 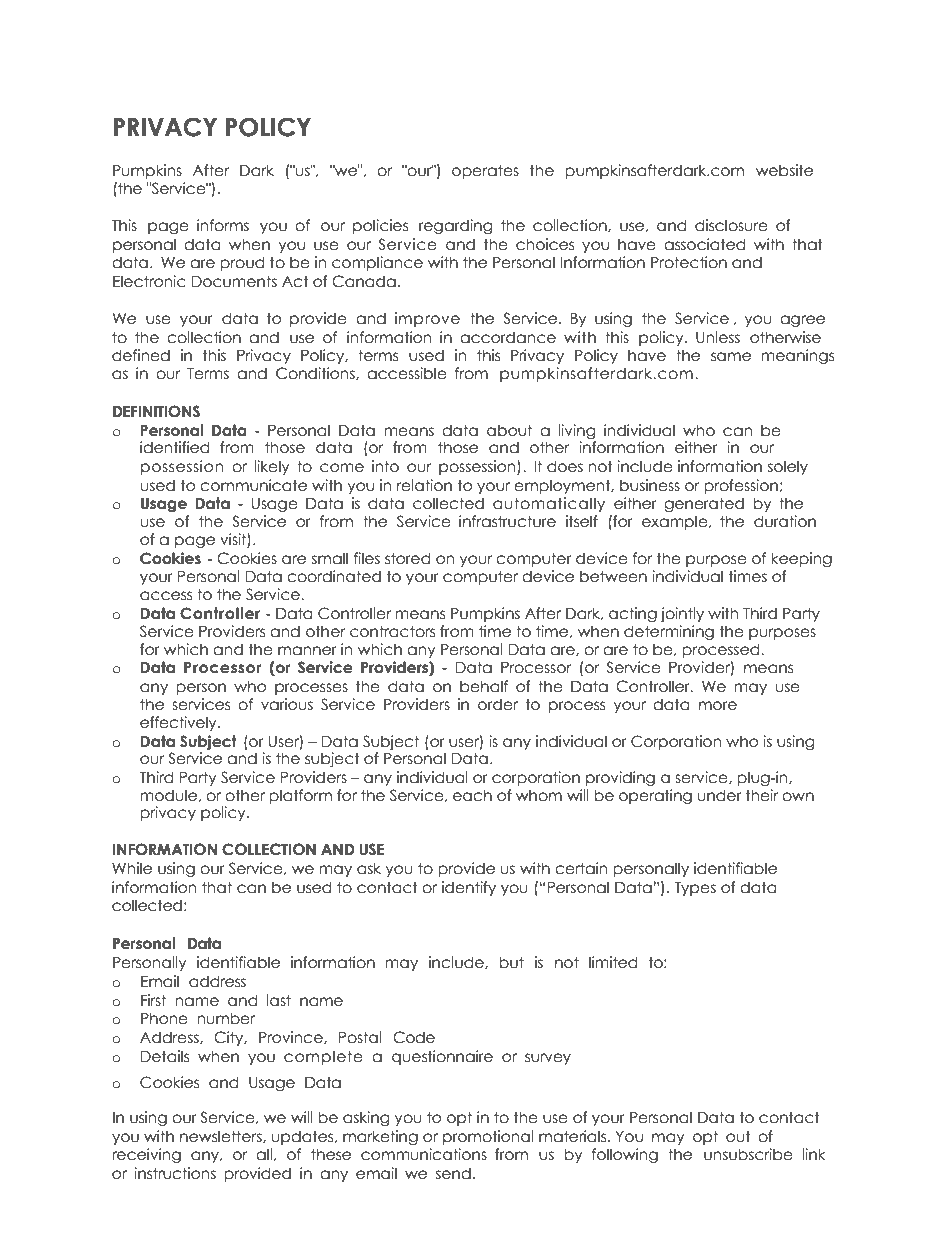 I want to click on generated, so click(x=704, y=504).
